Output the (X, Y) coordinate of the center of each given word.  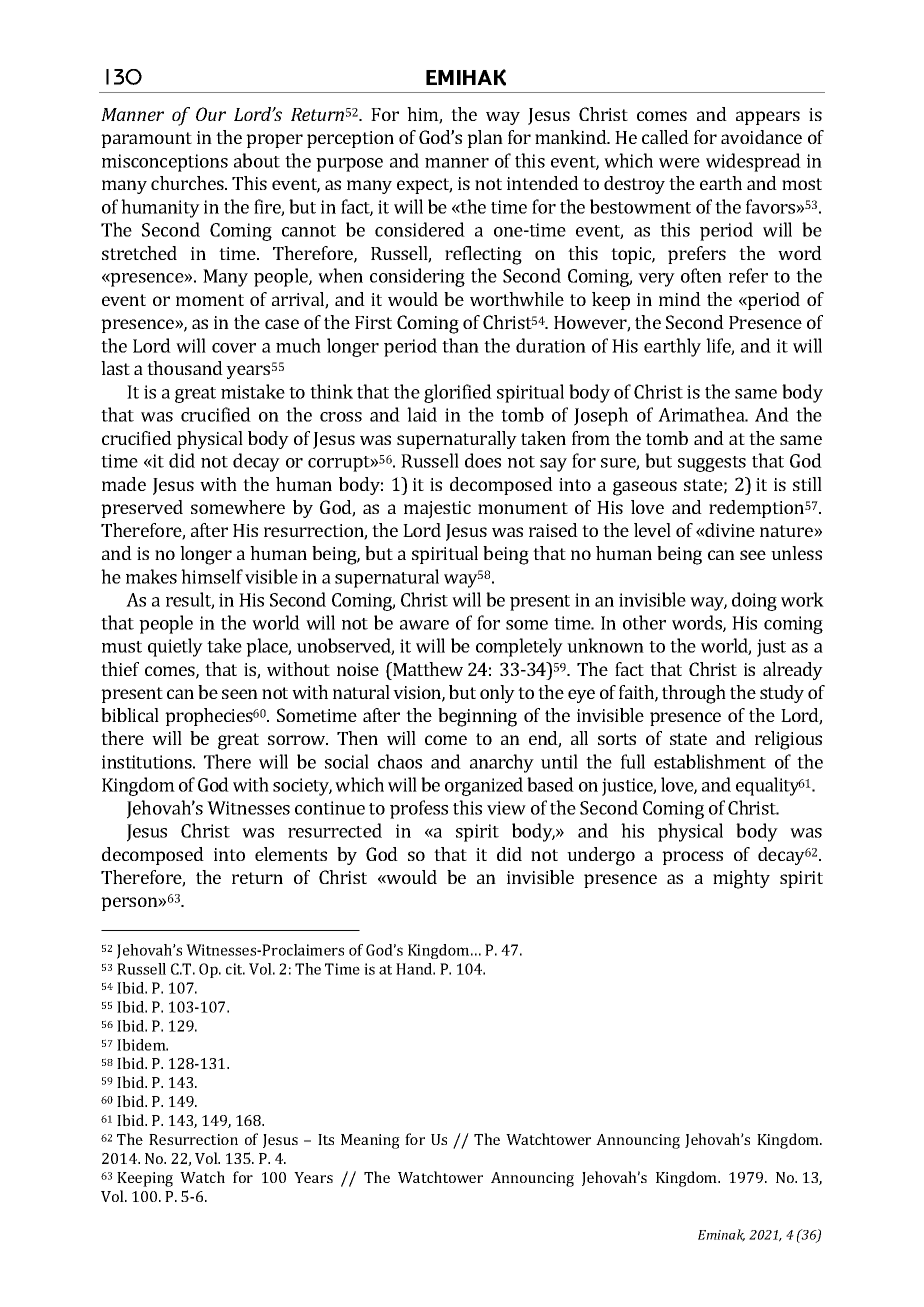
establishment (710, 761)
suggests (712, 464)
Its (326, 1139)
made (124, 484)
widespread (753, 162)
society (302, 787)
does (483, 460)
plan (485, 139)
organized (484, 786)
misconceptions (165, 163)
